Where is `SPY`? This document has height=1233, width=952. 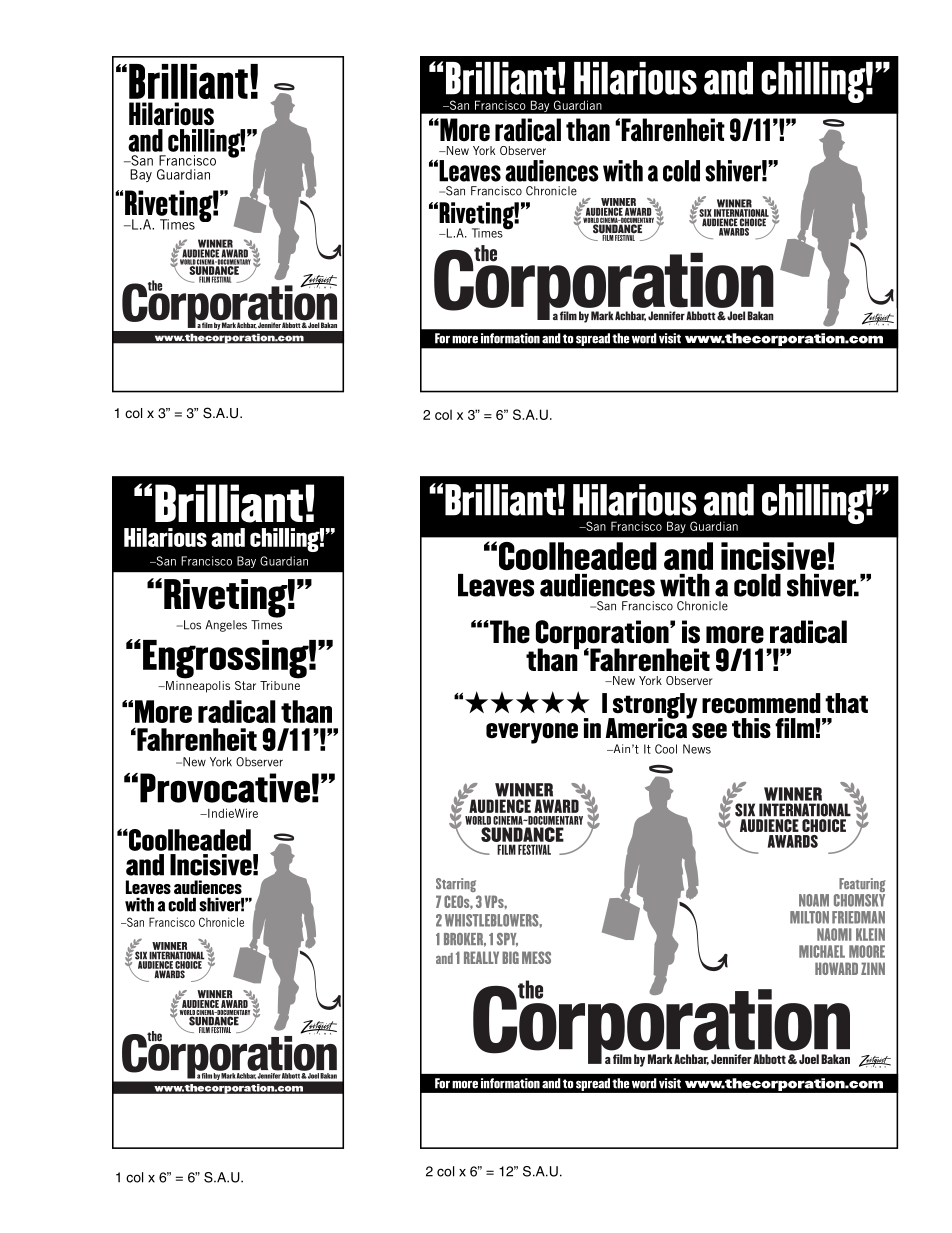 SPY is located at coordinates (507, 940).
